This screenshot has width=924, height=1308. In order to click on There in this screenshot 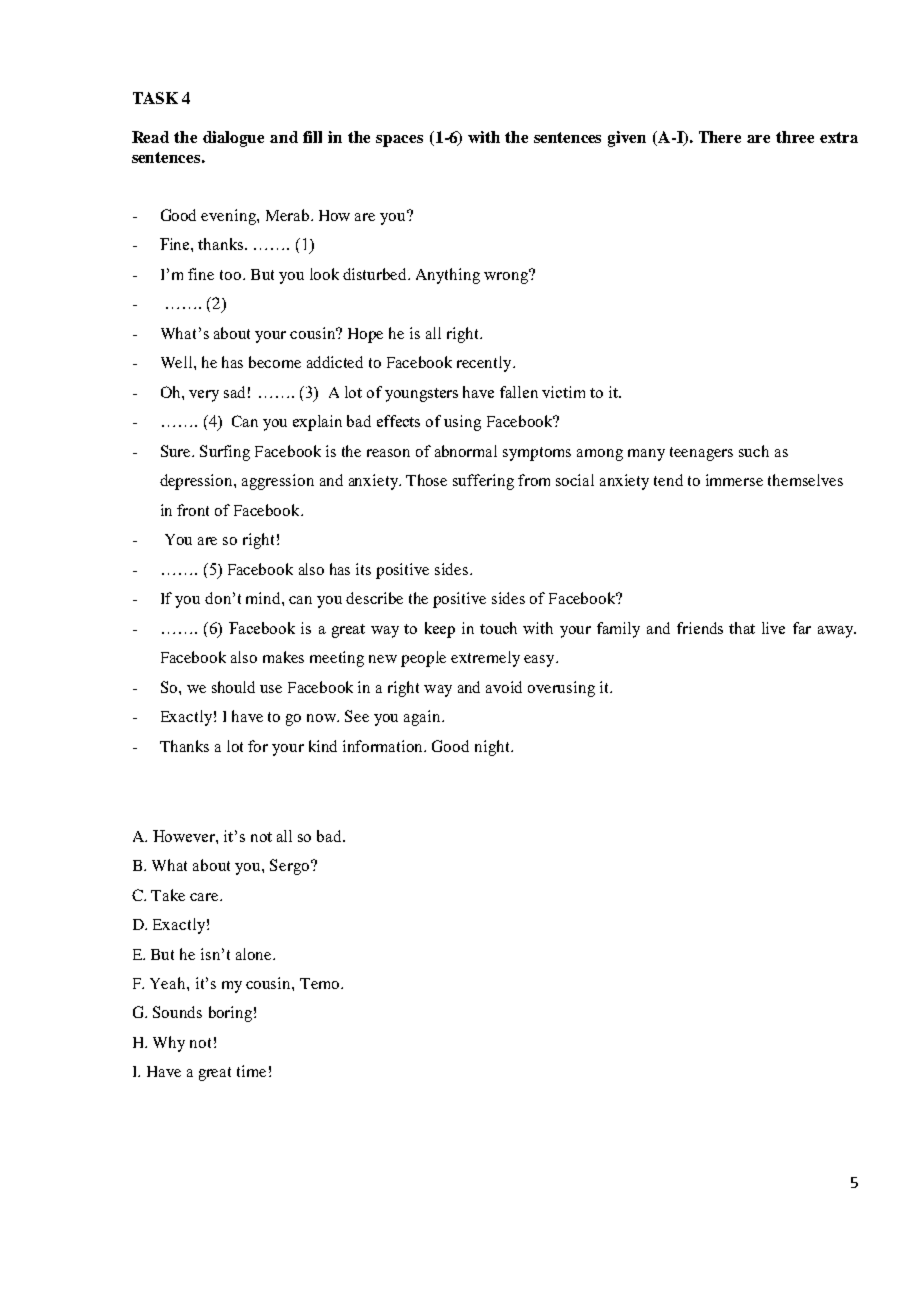, I will do `click(720, 137)`.
